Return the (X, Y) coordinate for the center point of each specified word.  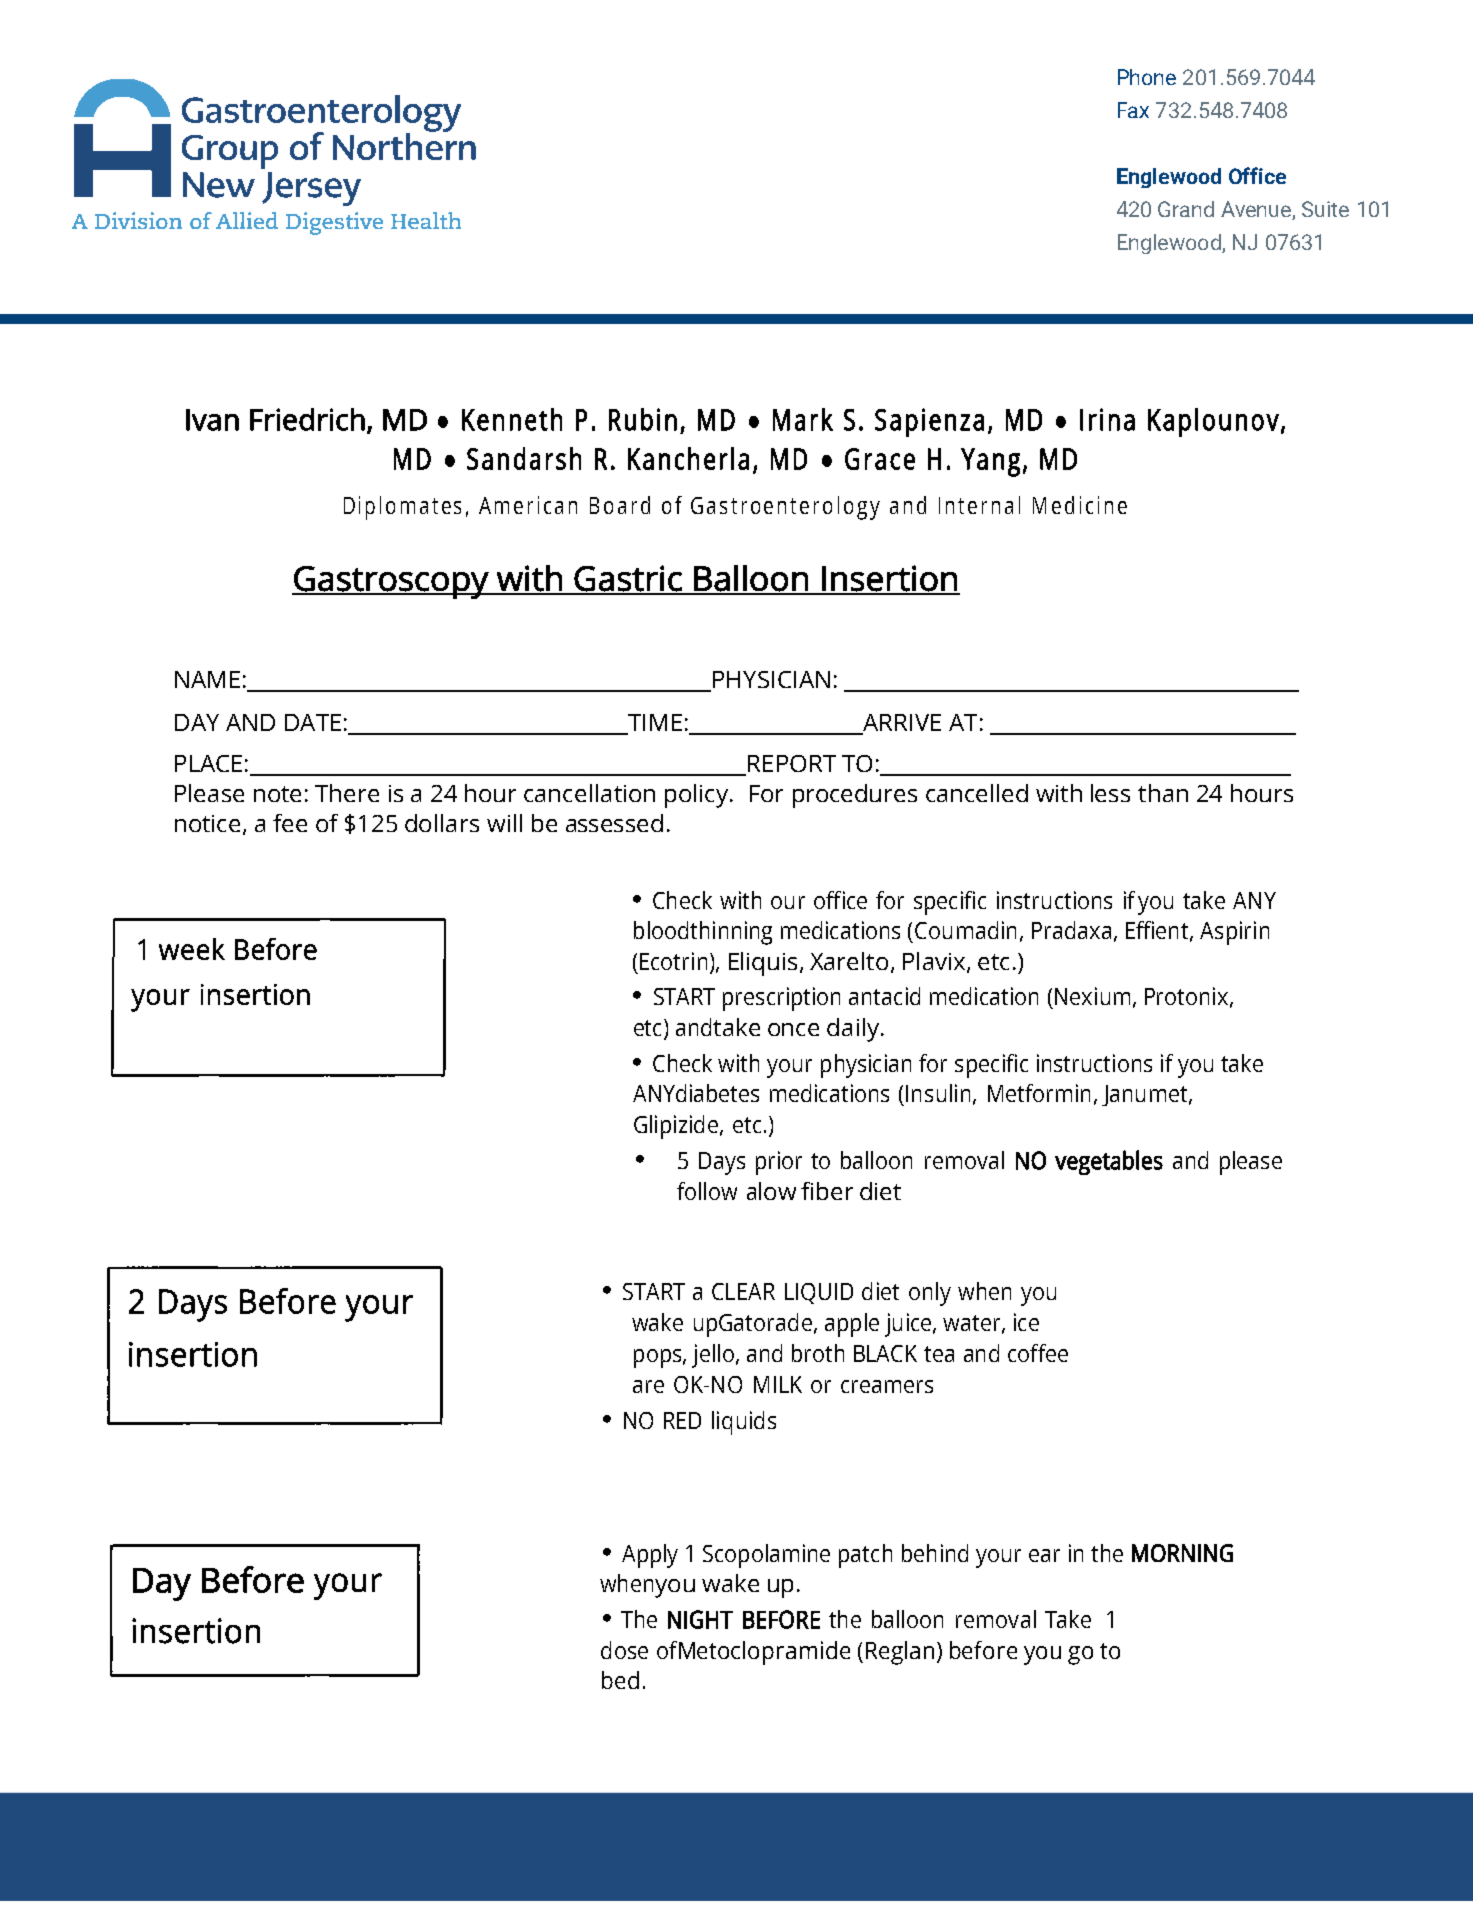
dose (624, 1650)
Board (620, 505)
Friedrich (307, 419)
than (1163, 793)
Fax (1133, 110)
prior (779, 1163)
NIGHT (700, 1619)
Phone (1147, 77)
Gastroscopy (391, 582)
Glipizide (676, 1127)
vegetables (1109, 1162)
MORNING (1182, 1553)
